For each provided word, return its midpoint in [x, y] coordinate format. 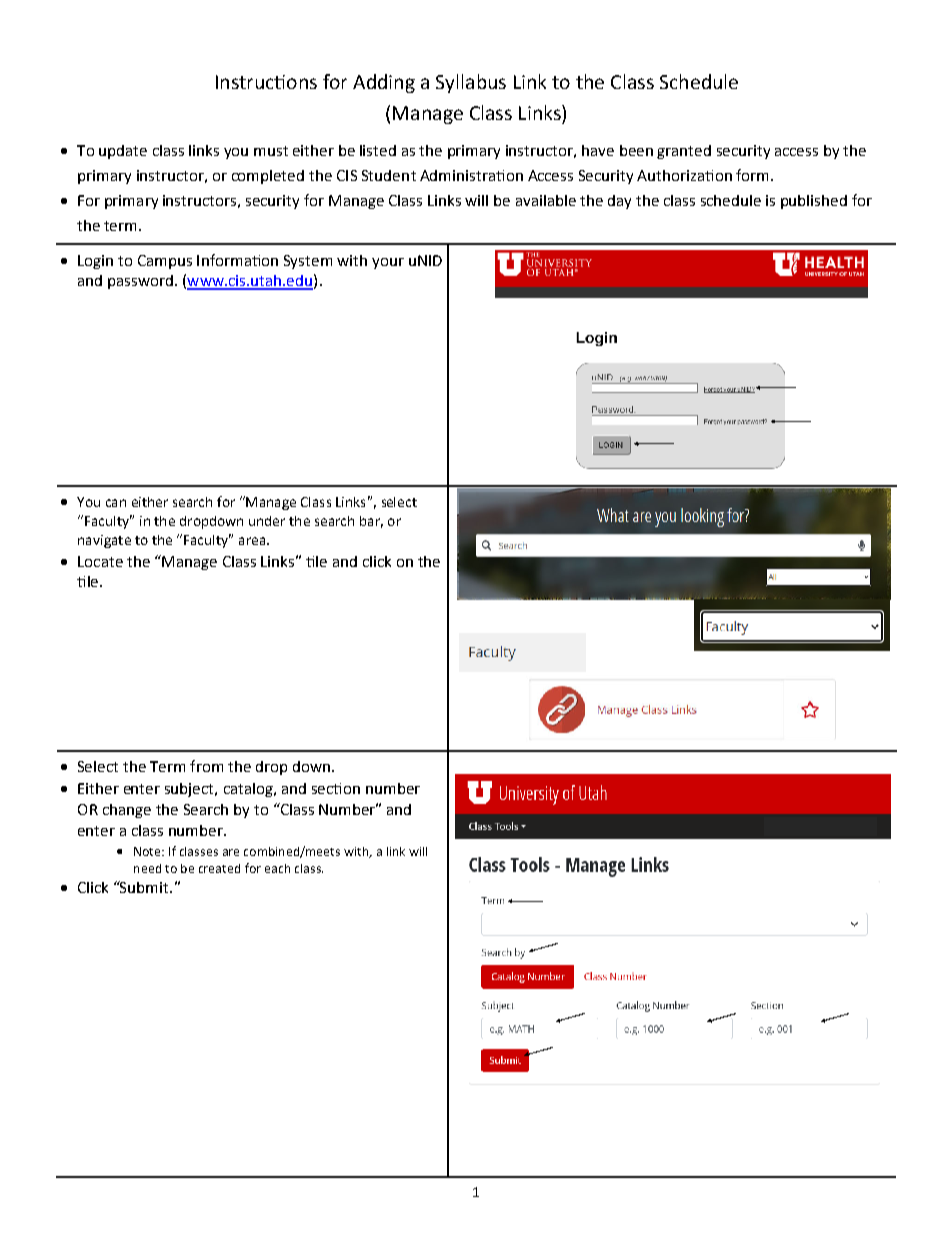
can [116, 503]
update [123, 152]
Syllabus [471, 83]
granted [684, 152]
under [267, 521]
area [252, 541]
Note [148, 851]
